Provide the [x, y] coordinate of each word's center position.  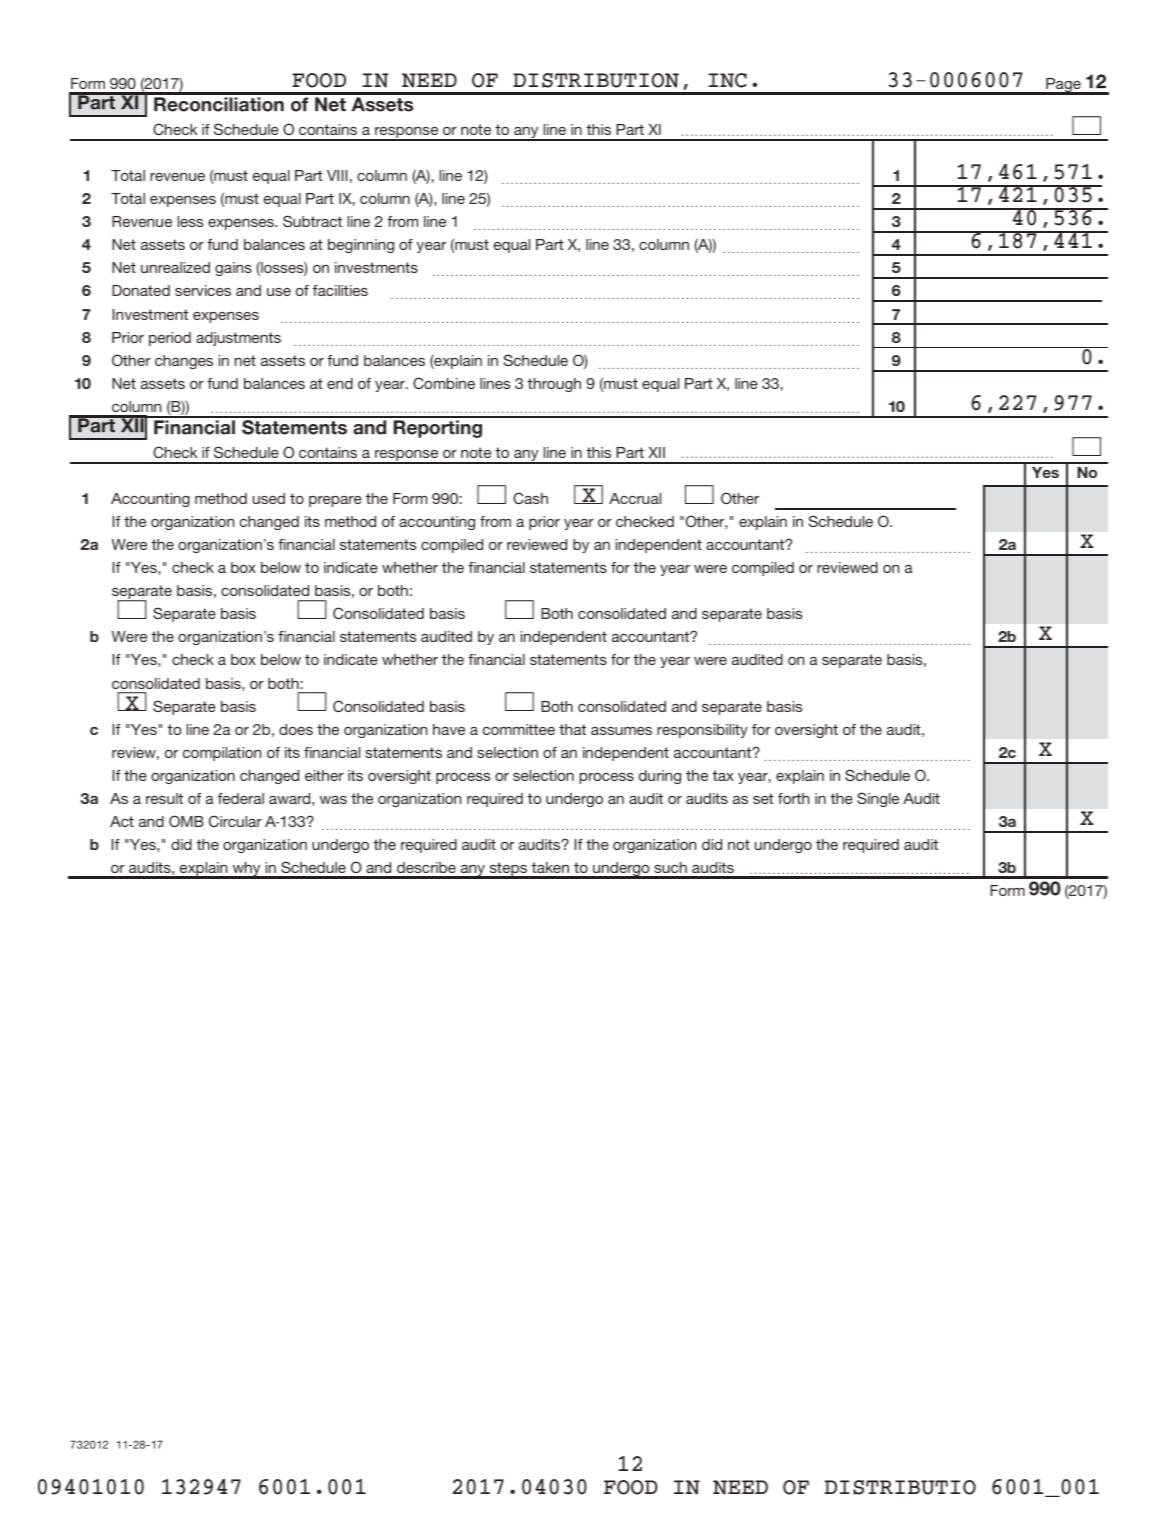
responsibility [702, 731]
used [269, 498]
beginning [361, 246]
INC [727, 80]
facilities [340, 290]
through [554, 385]
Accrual [635, 498]
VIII [337, 175]
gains [233, 269]
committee [519, 729]
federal [241, 798]
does [296, 729]
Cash [530, 498]
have [449, 729]
